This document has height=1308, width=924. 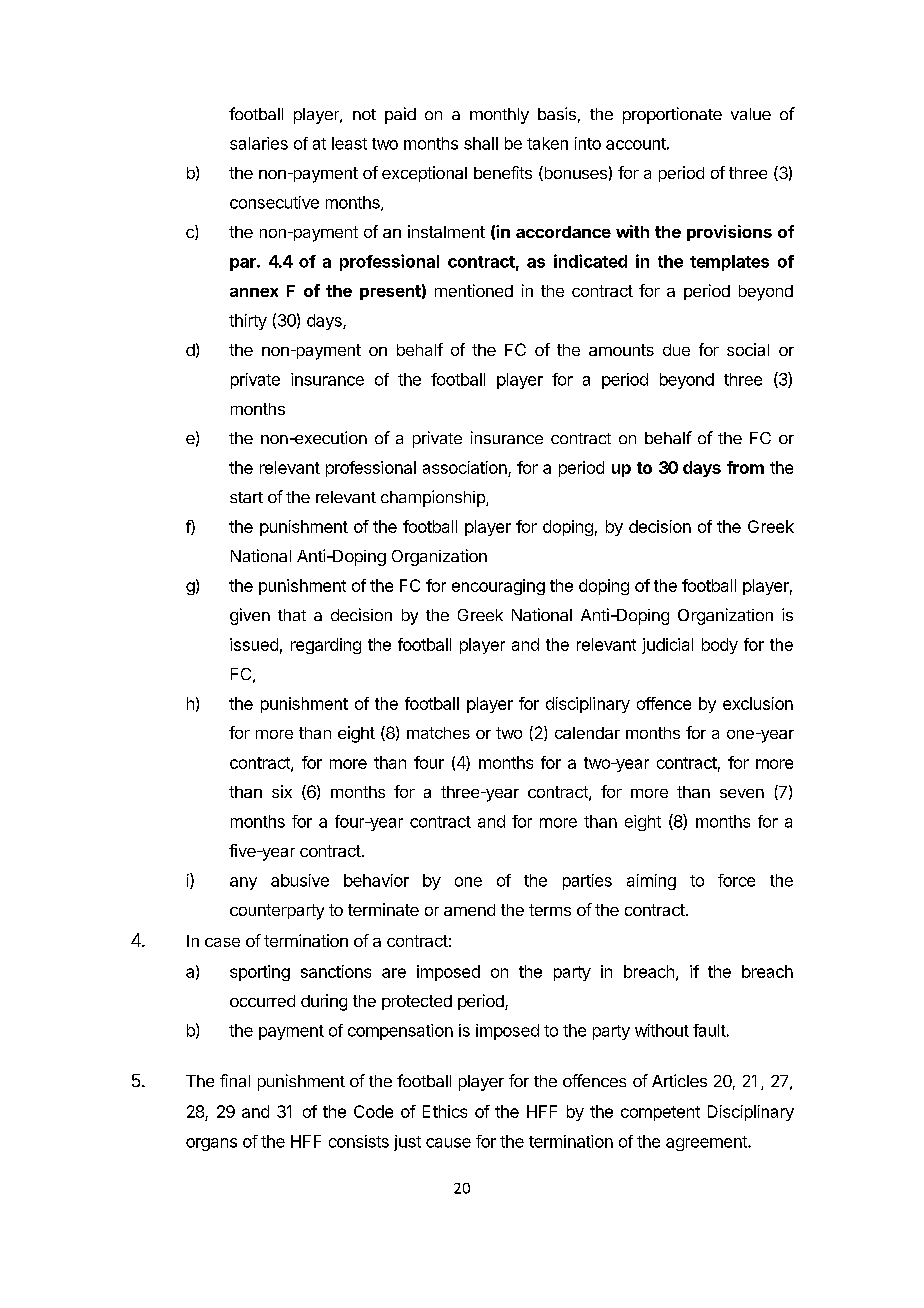 What do you see at coordinates (235, 1080) in the document?
I see `final` at bounding box center [235, 1080].
